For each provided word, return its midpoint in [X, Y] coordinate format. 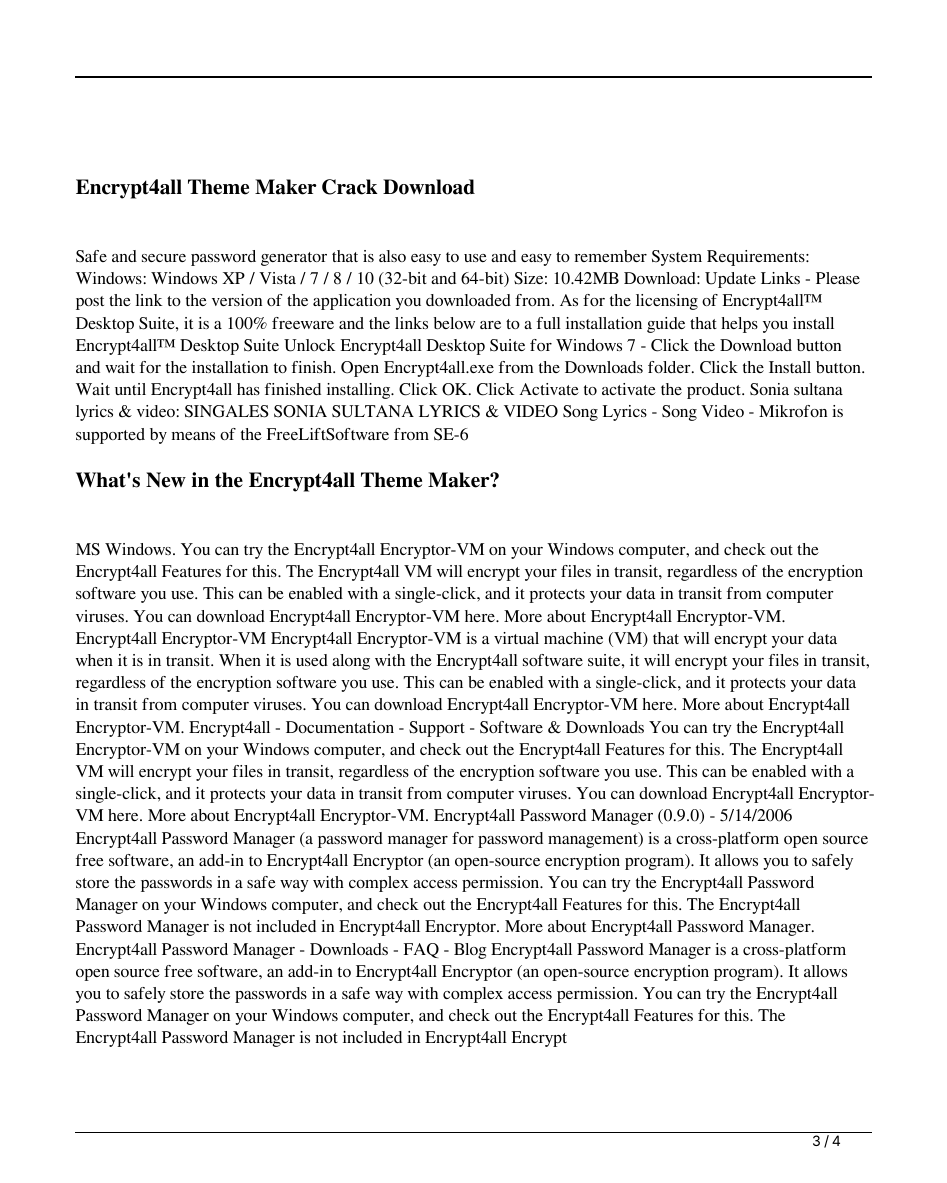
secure [164, 258]
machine [573, 638]
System [677, 258]
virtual [516, 638]
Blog [470, 951]
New [166, 480]
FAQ [421, 950]
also [392, 256]
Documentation [340, 727]
